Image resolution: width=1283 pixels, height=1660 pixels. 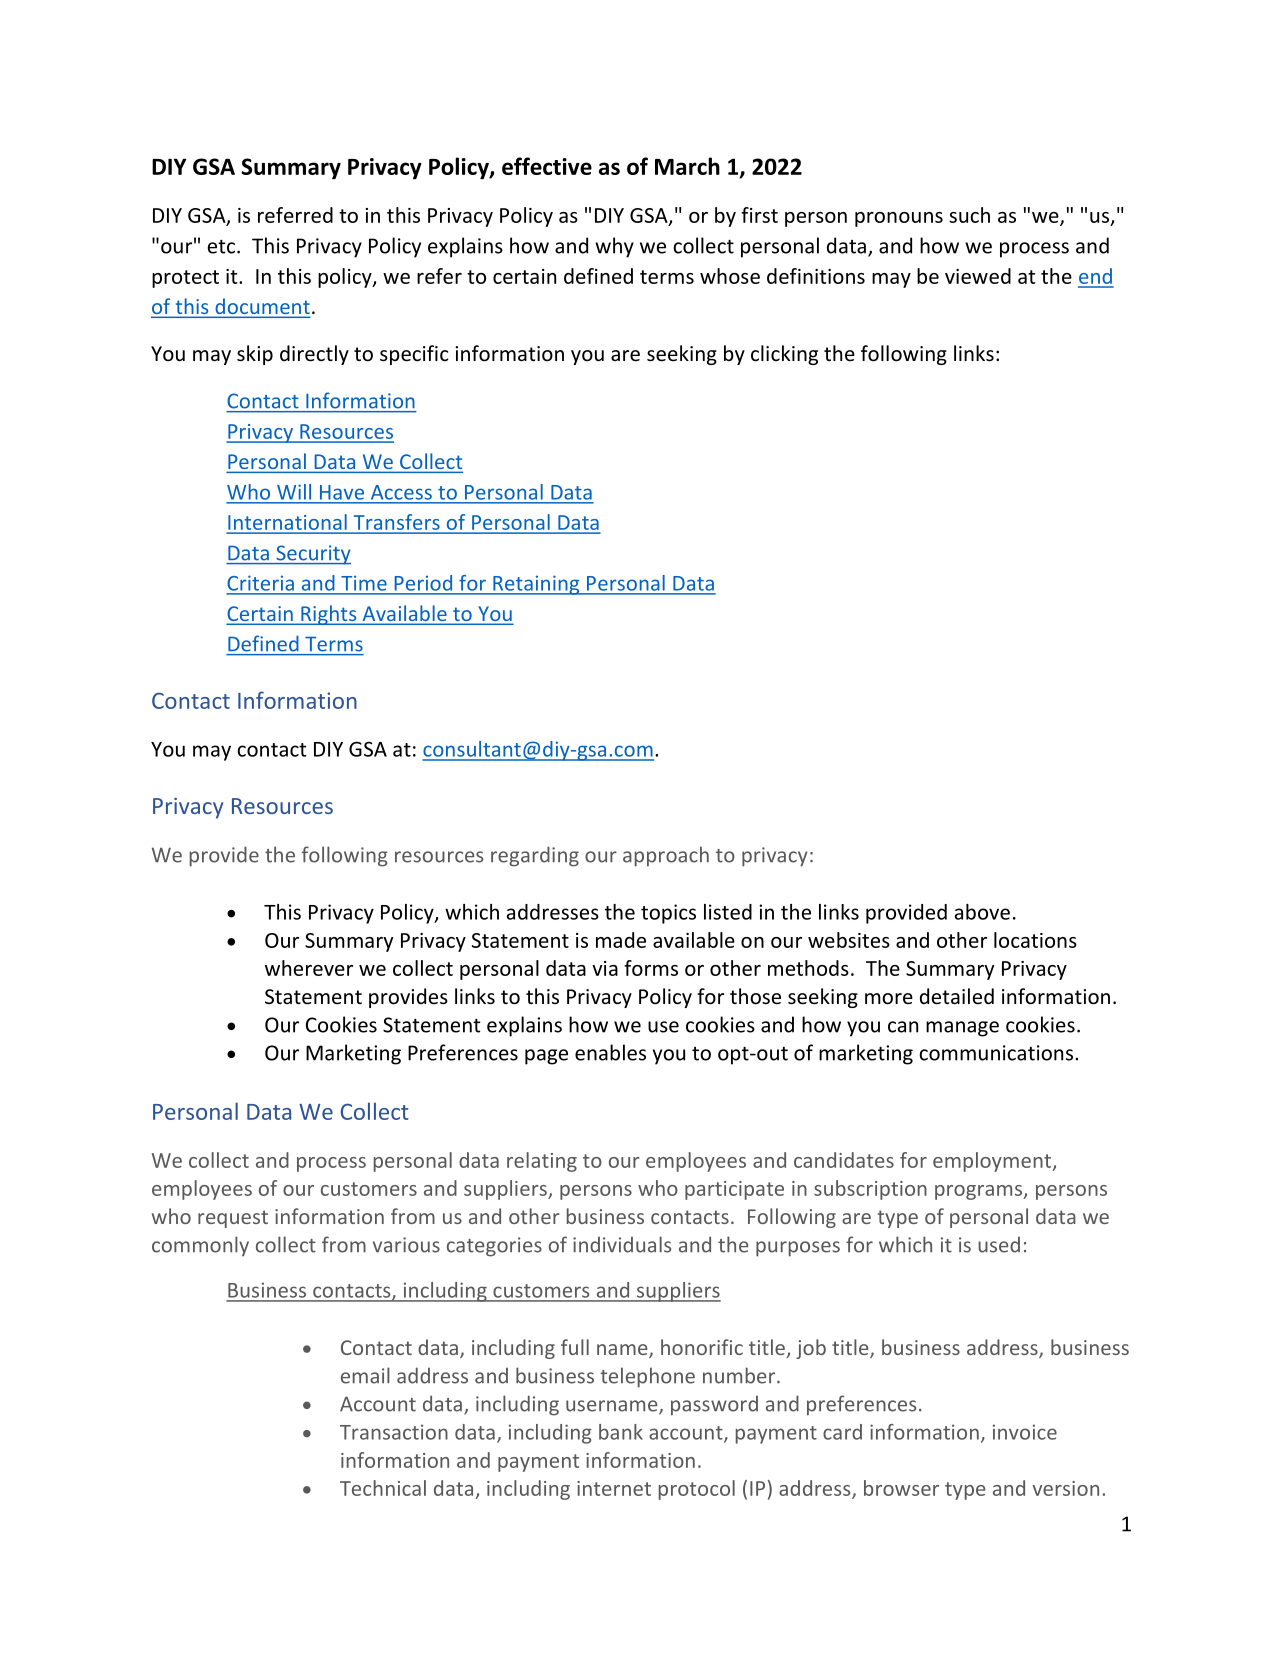 What do you see at coordinates (309, 968) in the screenshot?
I see `wherever` at bounding box center [309, 968].
